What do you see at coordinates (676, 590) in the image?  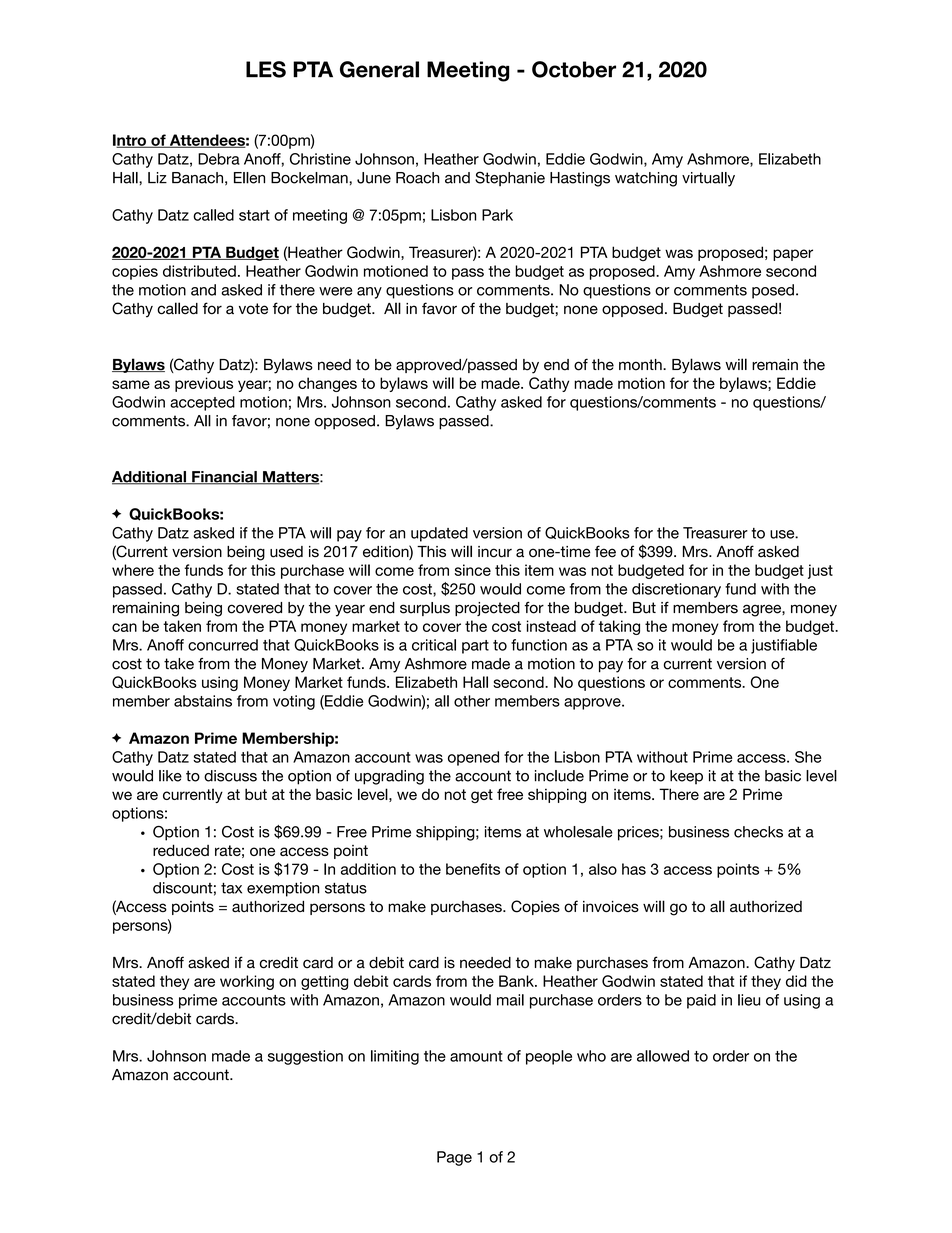 I see `discretionary` at bounding box center [676, 590].
